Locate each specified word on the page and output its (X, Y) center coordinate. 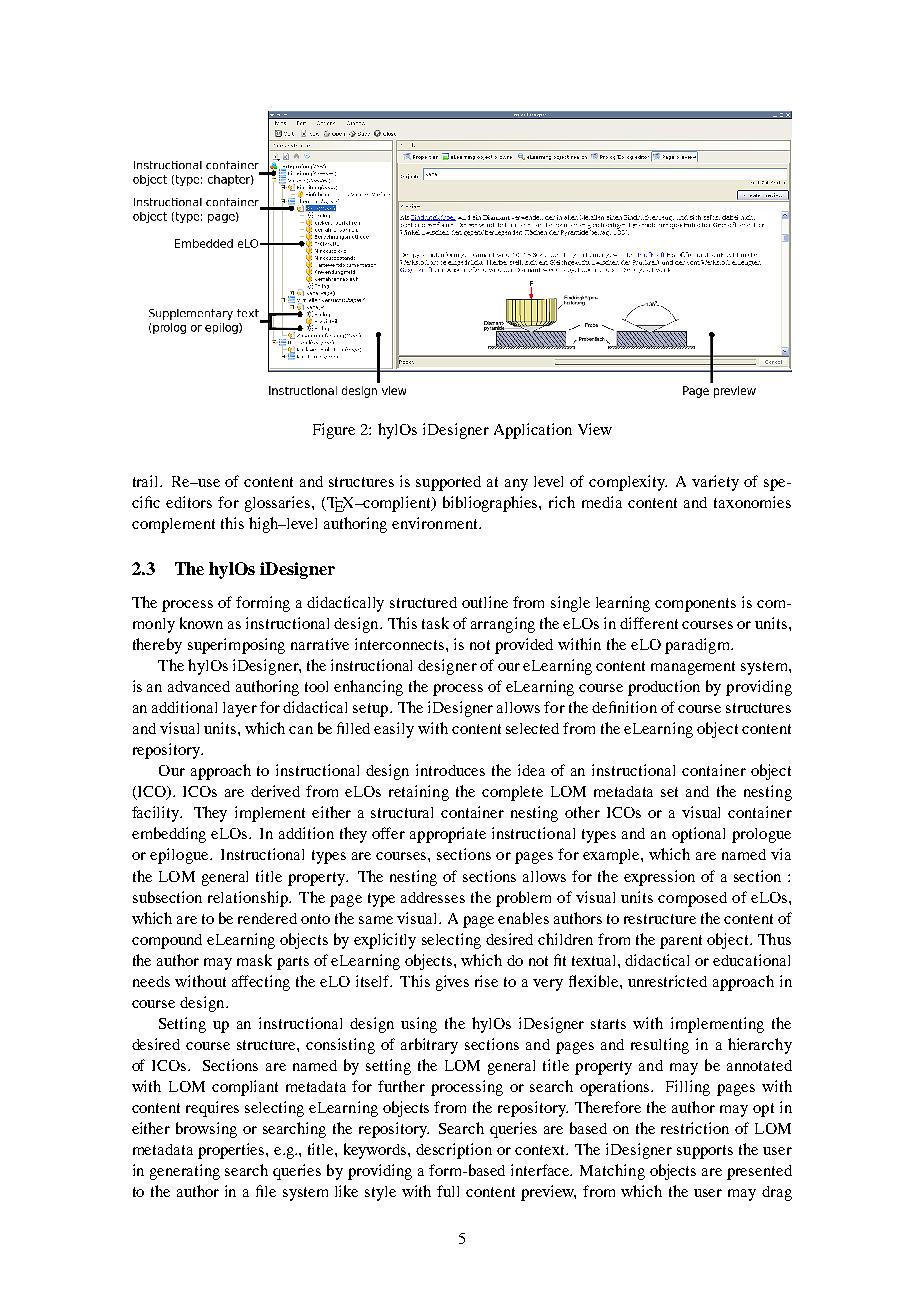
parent (681, 942)
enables (523, 918)
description (454, 1151)
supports (705, 1152)
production (664, 688)
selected (532, 728)
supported (448, 483)
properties (232, 1151)
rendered (267, 918)
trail (147, 481)
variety (715, 483)
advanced (199, 686)
